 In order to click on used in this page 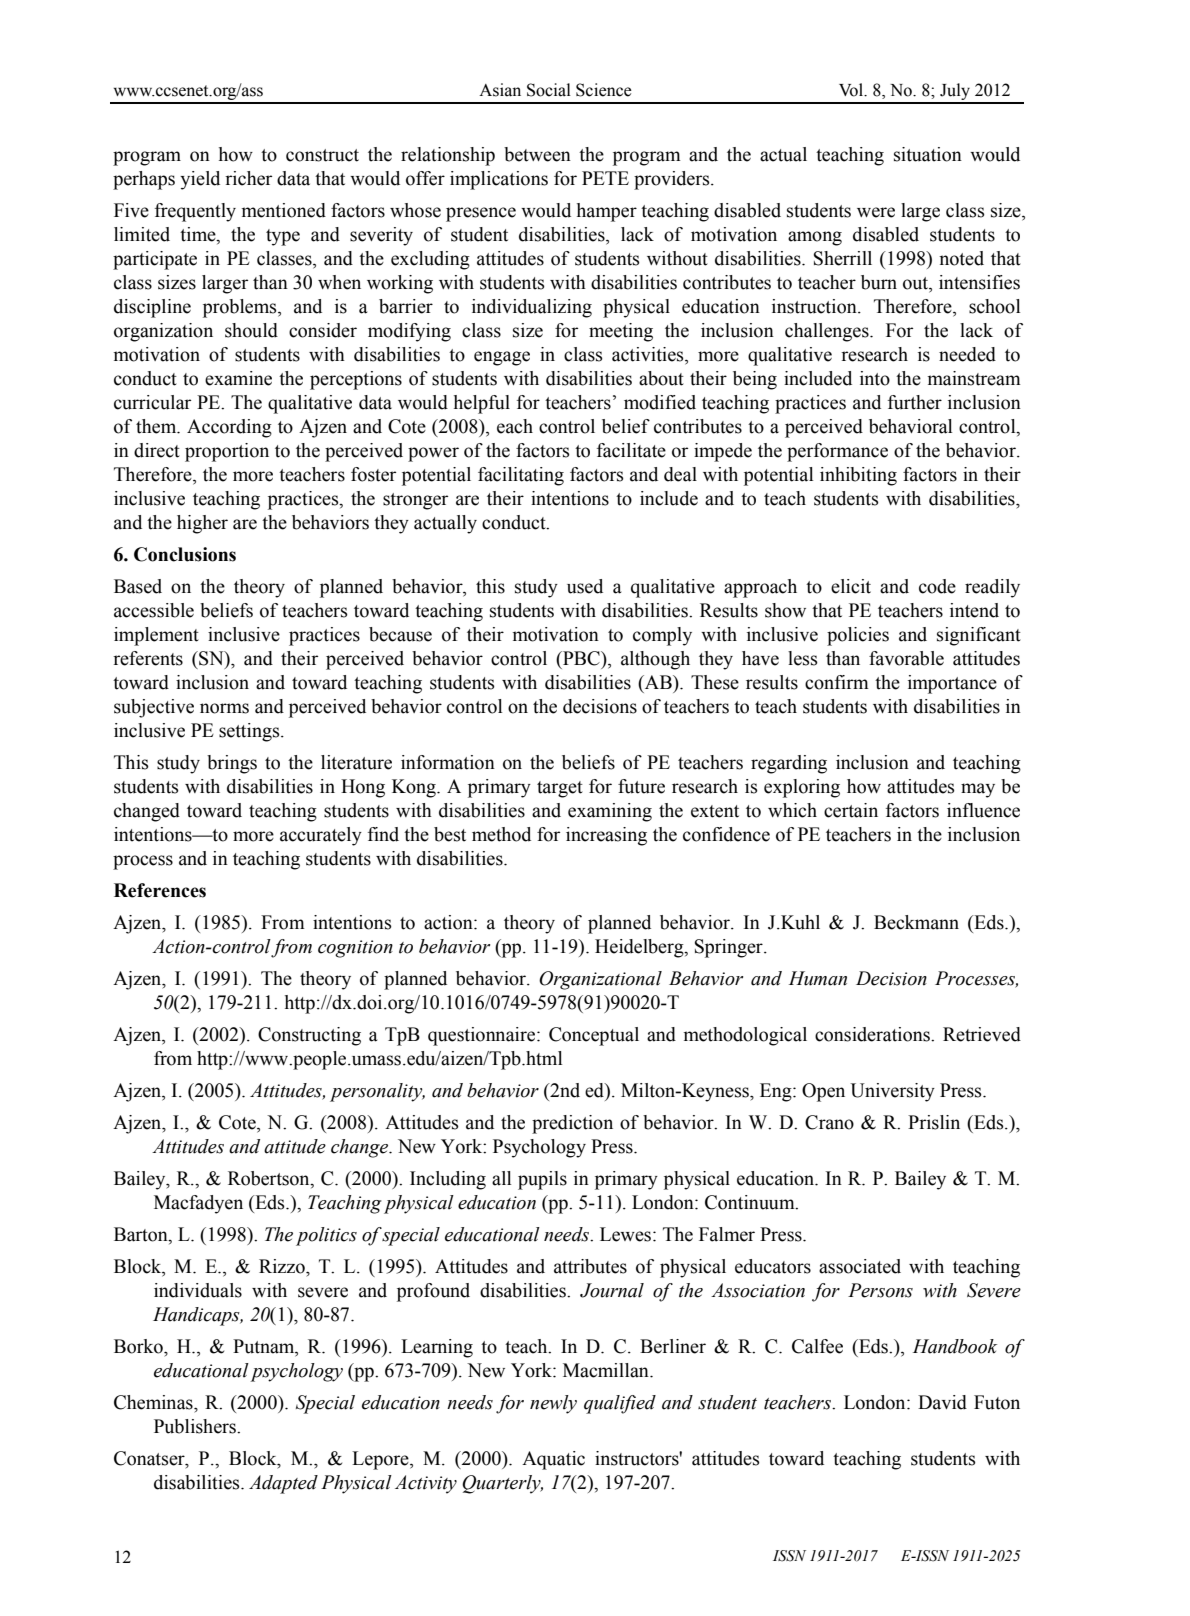, I will do `click(585, 586)`.
